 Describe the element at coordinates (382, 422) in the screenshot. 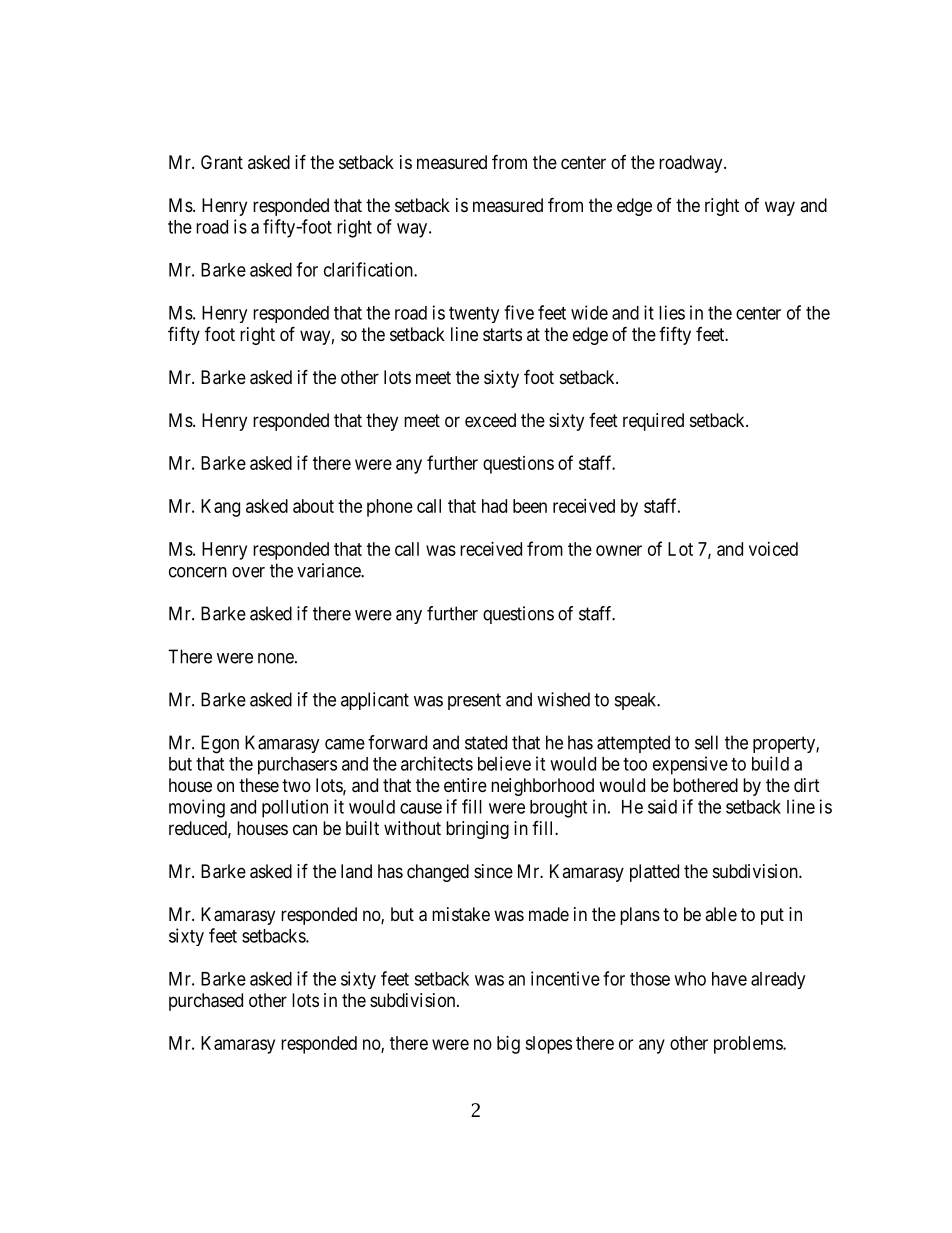

I see `they` at that location.
